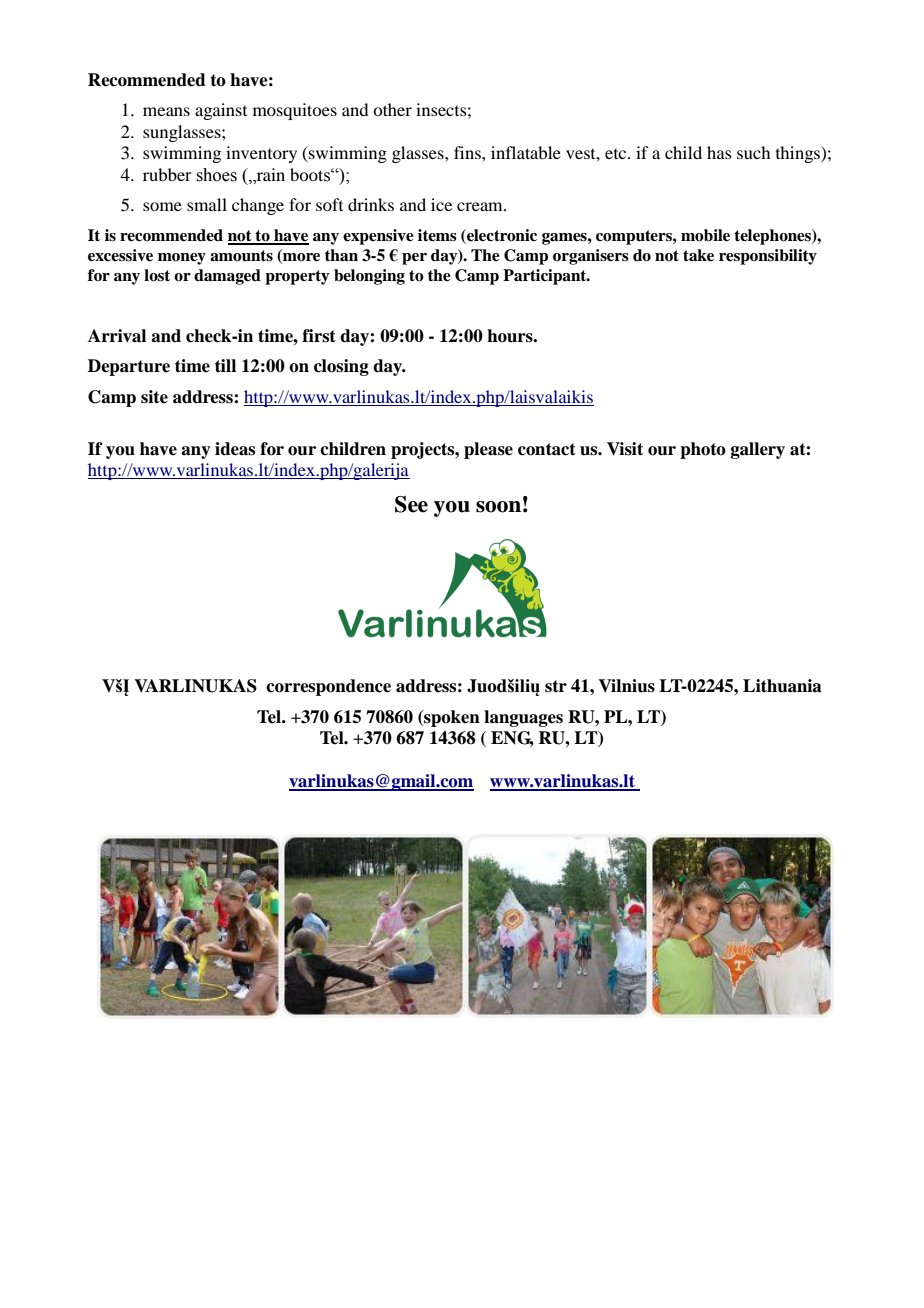 Image resolution: width=924 pixels, height=1308 pixels. What do you see at coordinates (626, 686) in the screenshot?
I see `Vilnius` at bounding box center [626, 686].
